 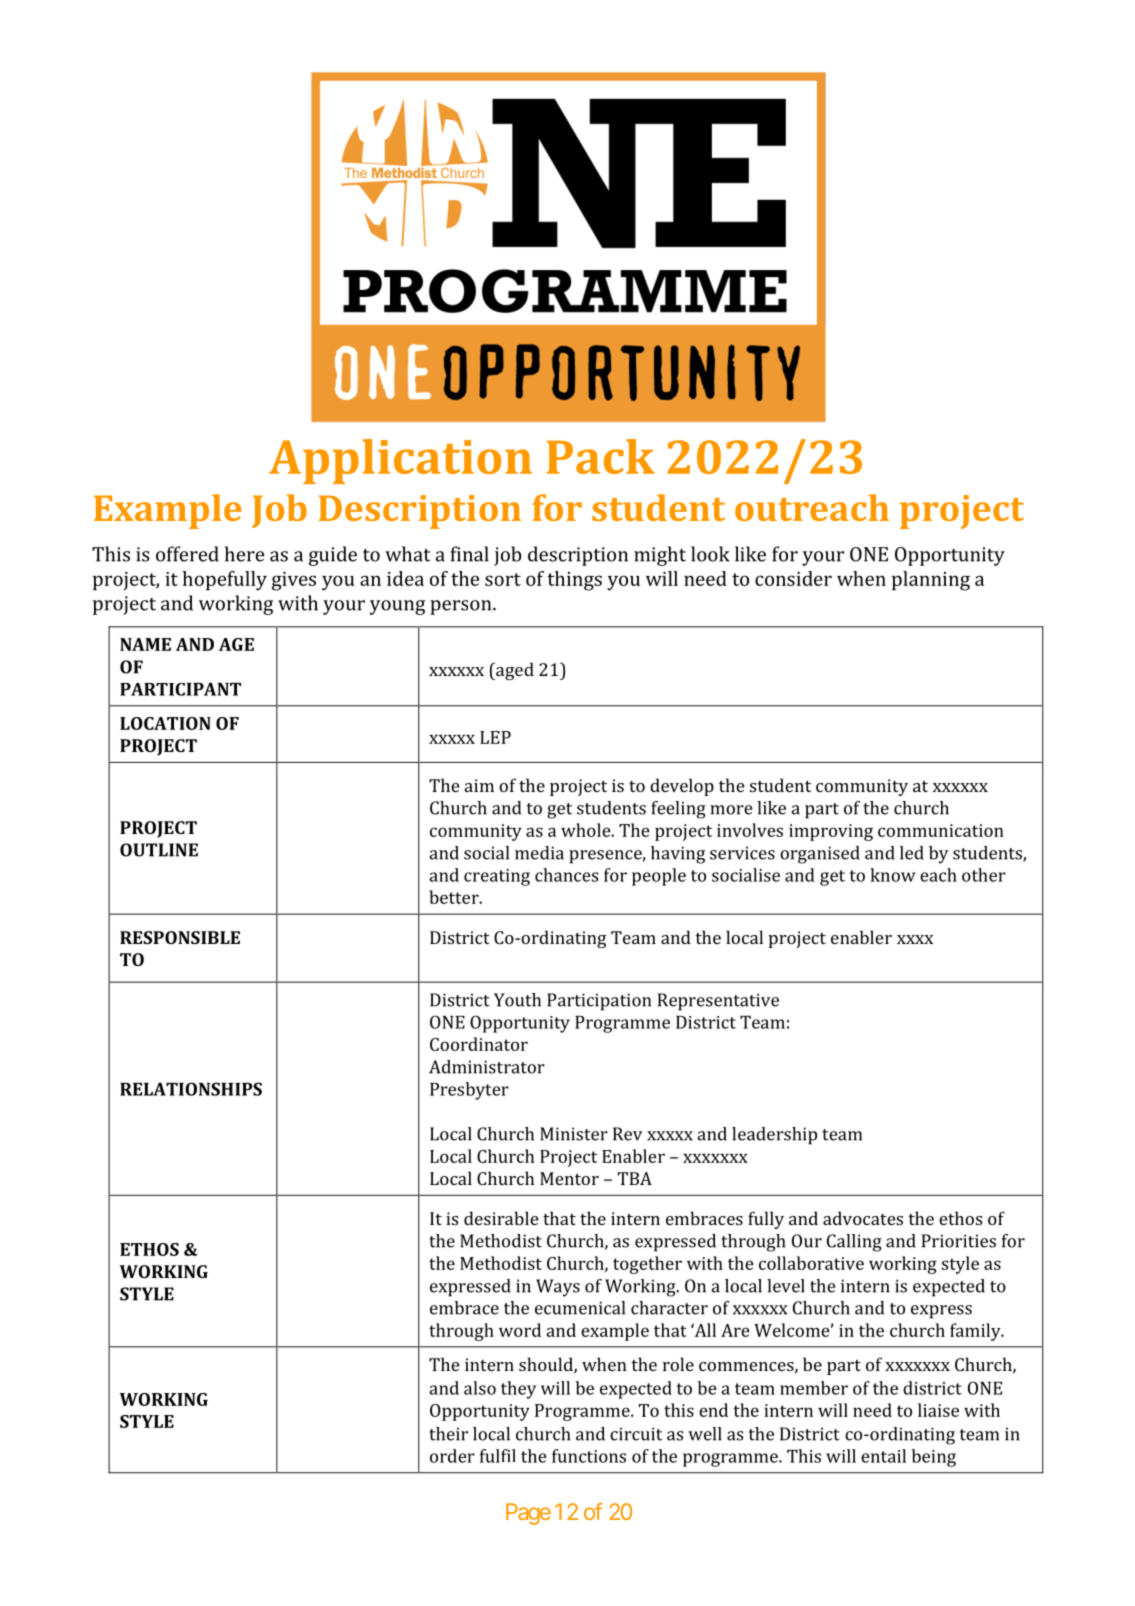 What do you see at coordinates (718, 1002) in the screenshot?
I see `Representative` at bounding box center [718, 1002].
